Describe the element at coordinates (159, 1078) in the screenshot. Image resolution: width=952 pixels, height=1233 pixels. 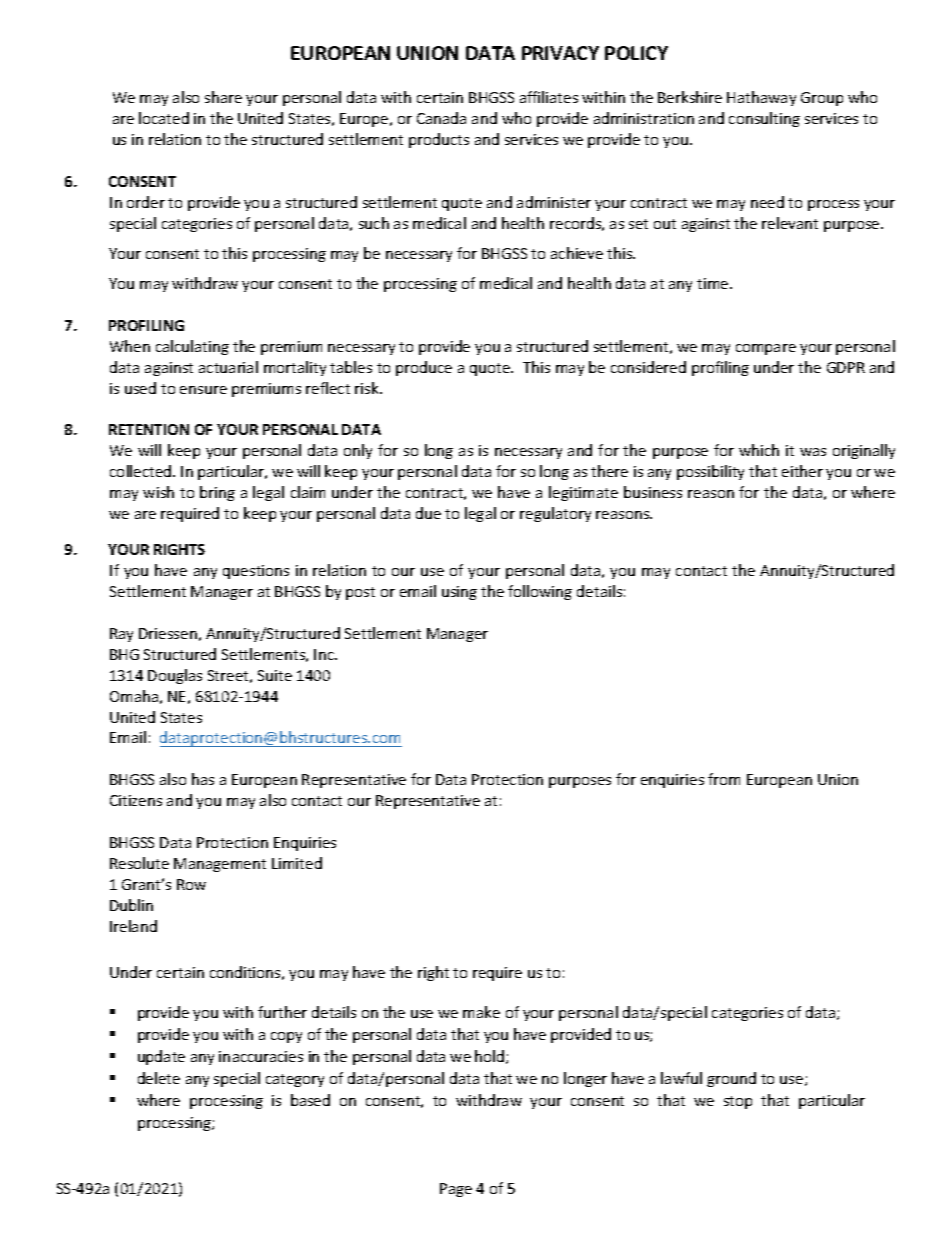
I see `delete` at that location.
